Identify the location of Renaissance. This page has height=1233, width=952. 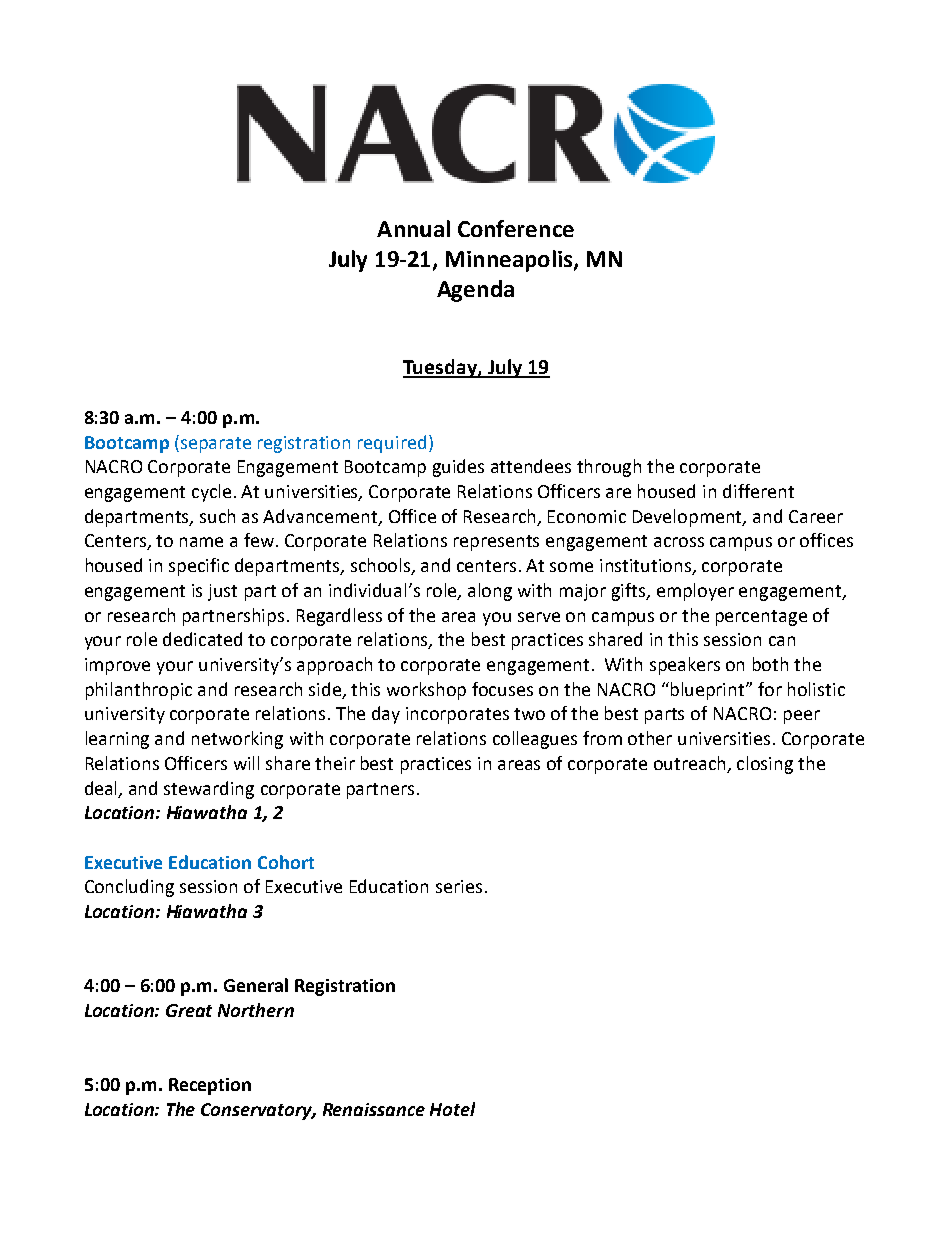
(374, 1109).
